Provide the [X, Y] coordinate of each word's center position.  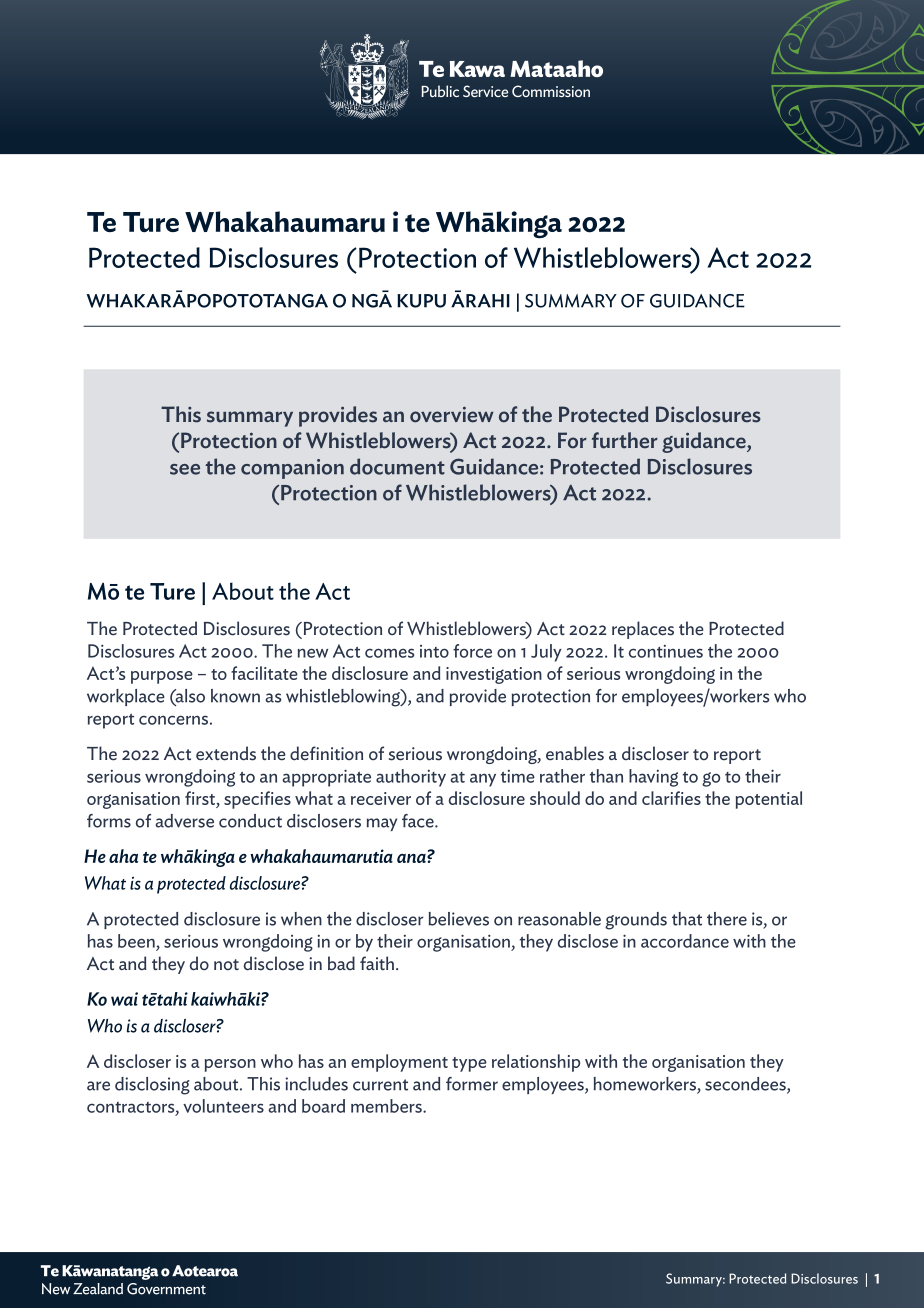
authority [411, 778]
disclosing [152, 1086]
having [653, 778]
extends [226, 753]
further [625, 440]
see [185, 469]
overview [452, 414]
